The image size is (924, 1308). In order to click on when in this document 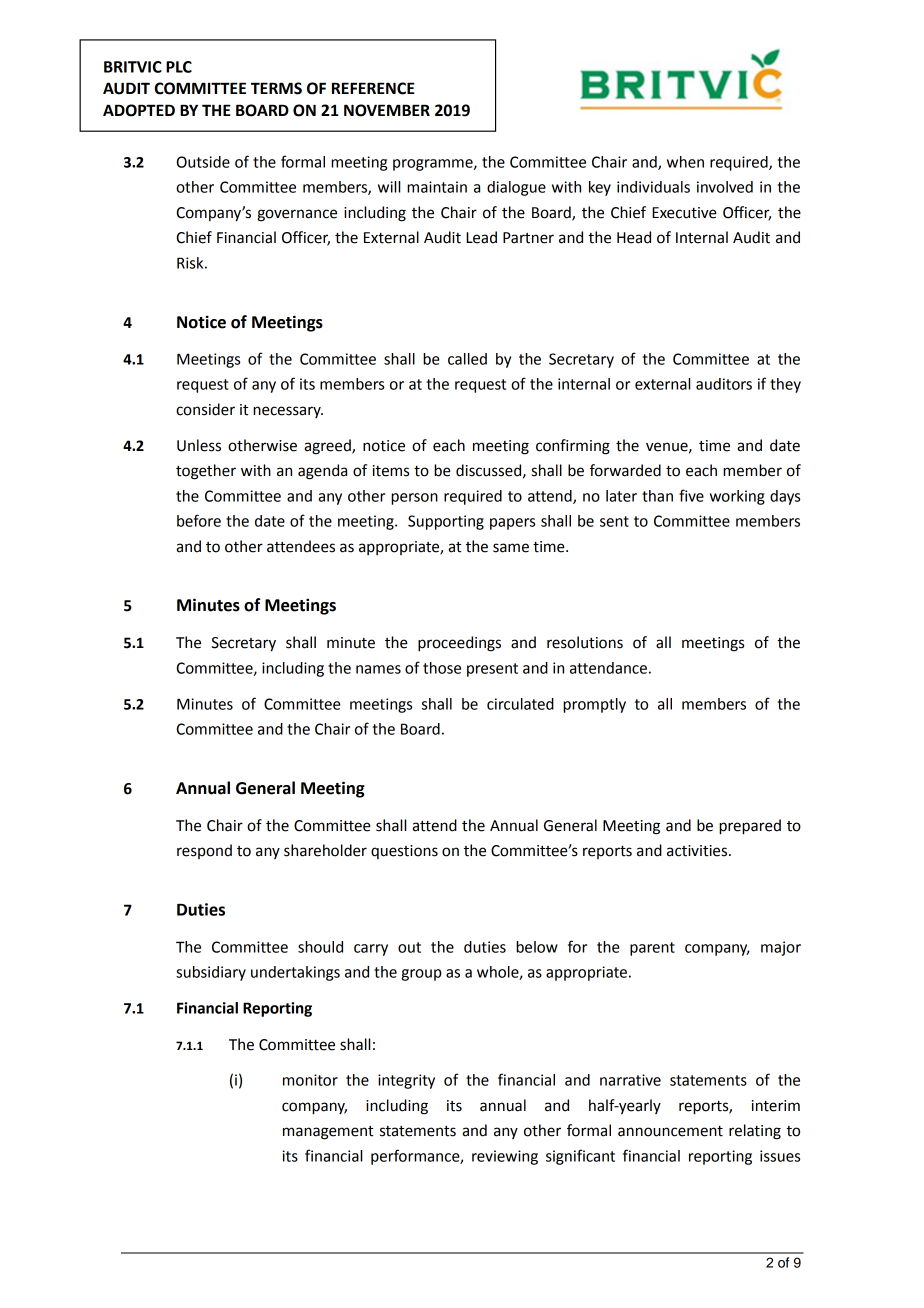, I will do `click(685, 162)`.
